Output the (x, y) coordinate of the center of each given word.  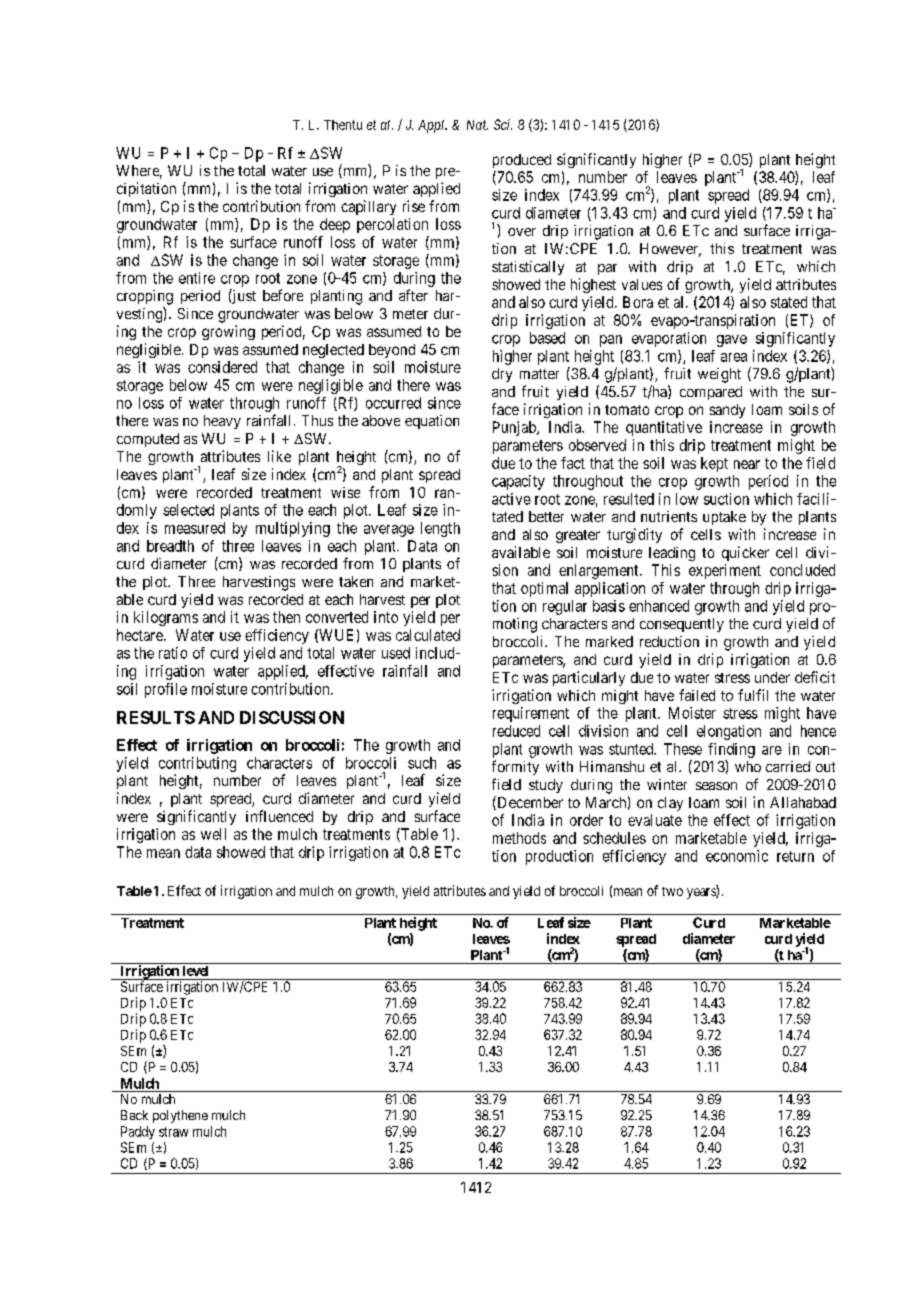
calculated (428, 635)
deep (335, 225)
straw (173, 1132)
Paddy (138, 1132)
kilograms (166, 618)
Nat (477, 125)
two (672, 891)
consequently (682, 625)
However (670, 250)
